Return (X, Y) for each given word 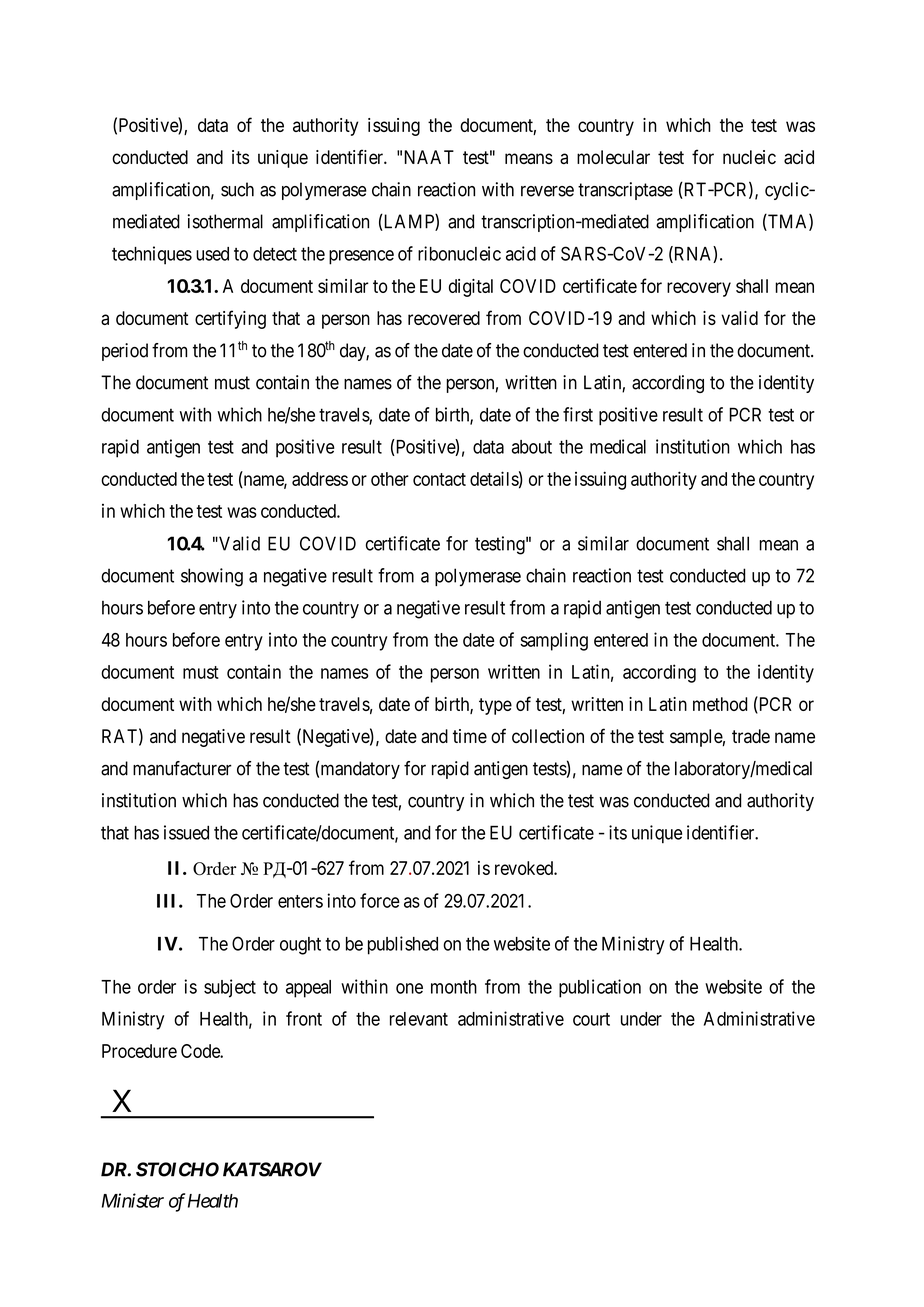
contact (439, 479)
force (380, 900)
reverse (547, 191)
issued (186, 832)
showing (212, 577)
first (578, 414)
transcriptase (625, 191)
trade (751, 736)
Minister (133, 1200)
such (237, 189)
